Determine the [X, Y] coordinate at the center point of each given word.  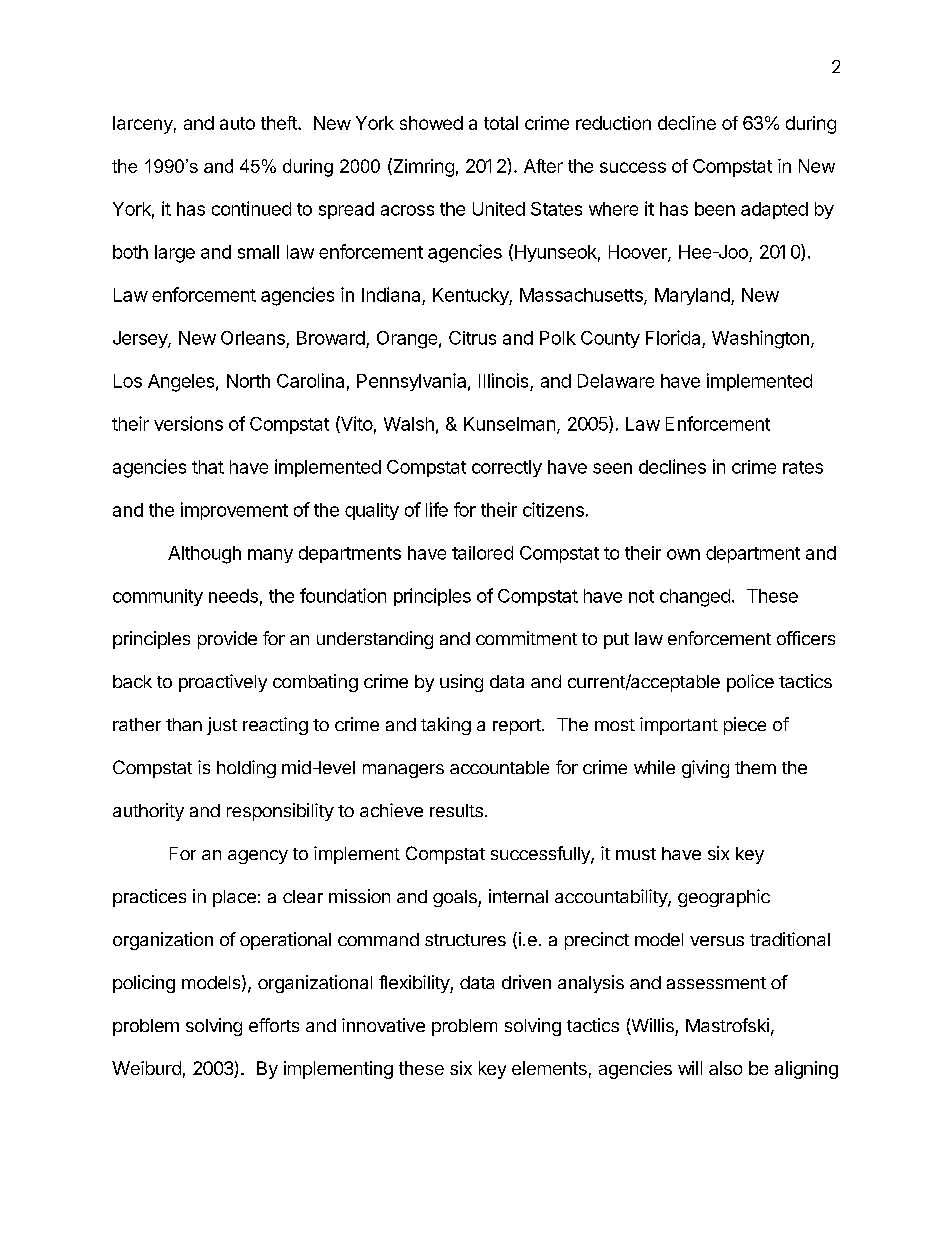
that [208, 467]
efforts [274, 1025]
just [222, 726]
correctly [507, 468]
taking [446, 726]
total [501, 123]
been [715, 209]
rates [803, 467]
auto [237, 123]
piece [745, 726]
